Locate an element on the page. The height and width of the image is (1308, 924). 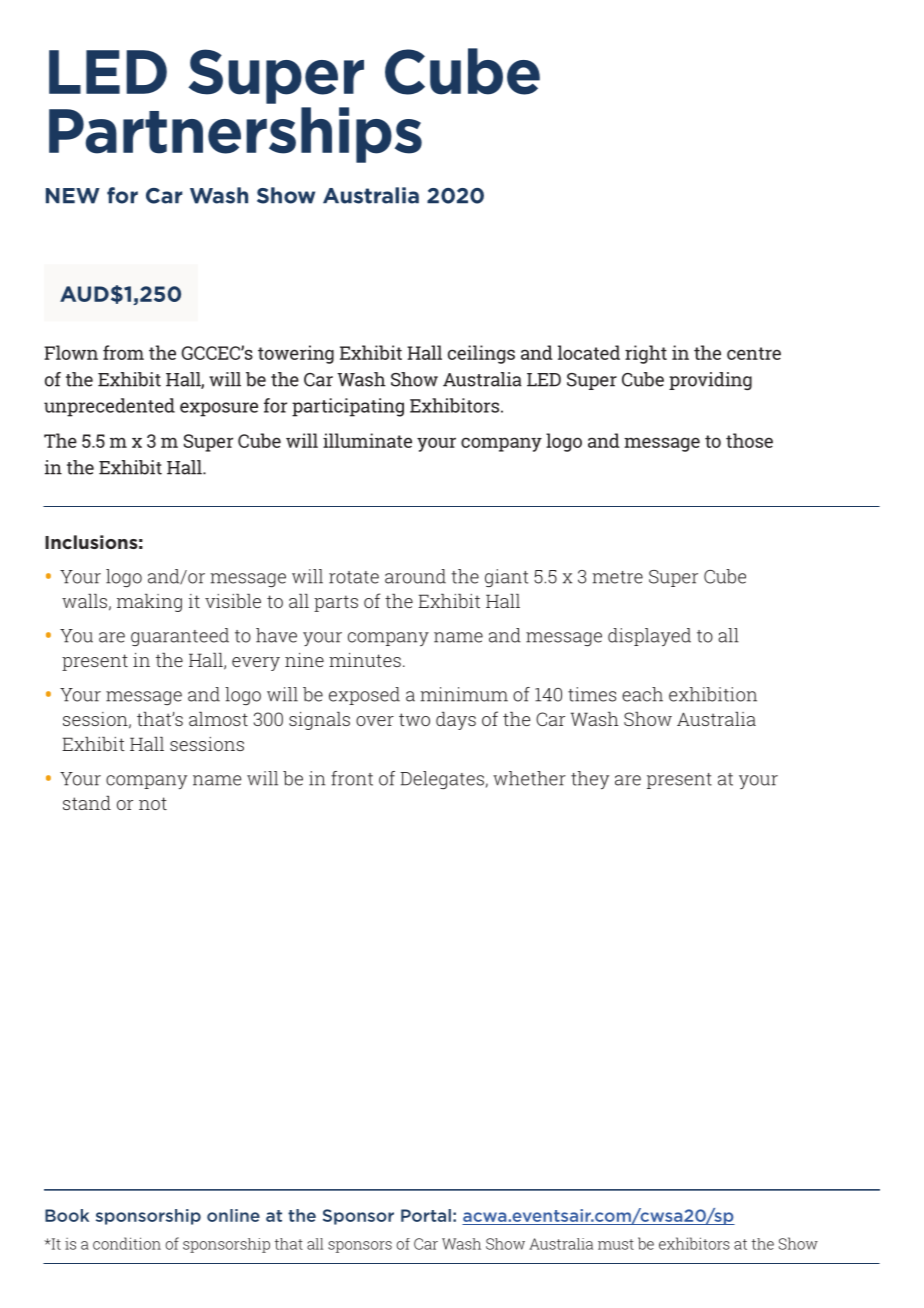
each is located at coordinates (642, 694).
